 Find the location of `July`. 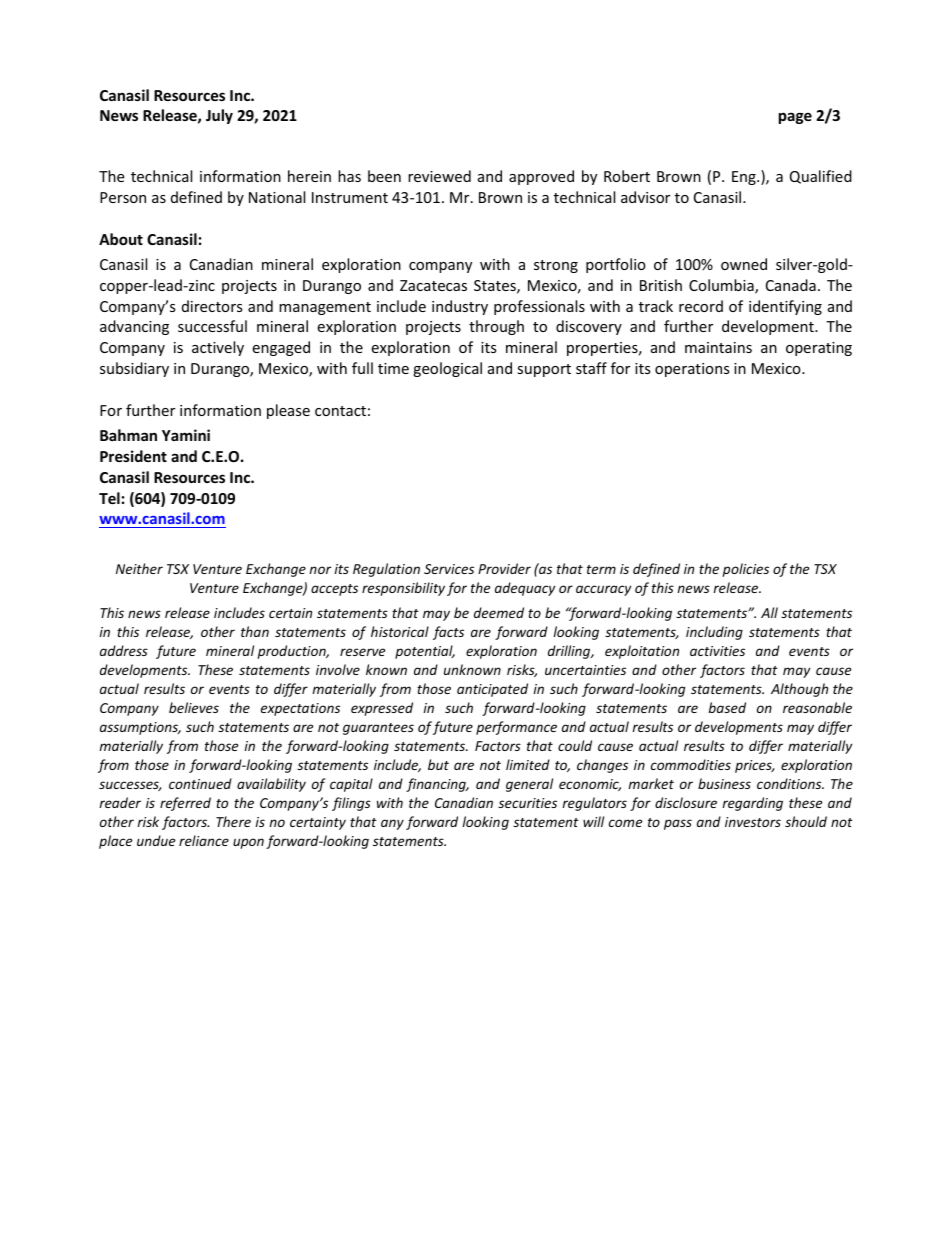

July is located at coordinates (219, 116).
